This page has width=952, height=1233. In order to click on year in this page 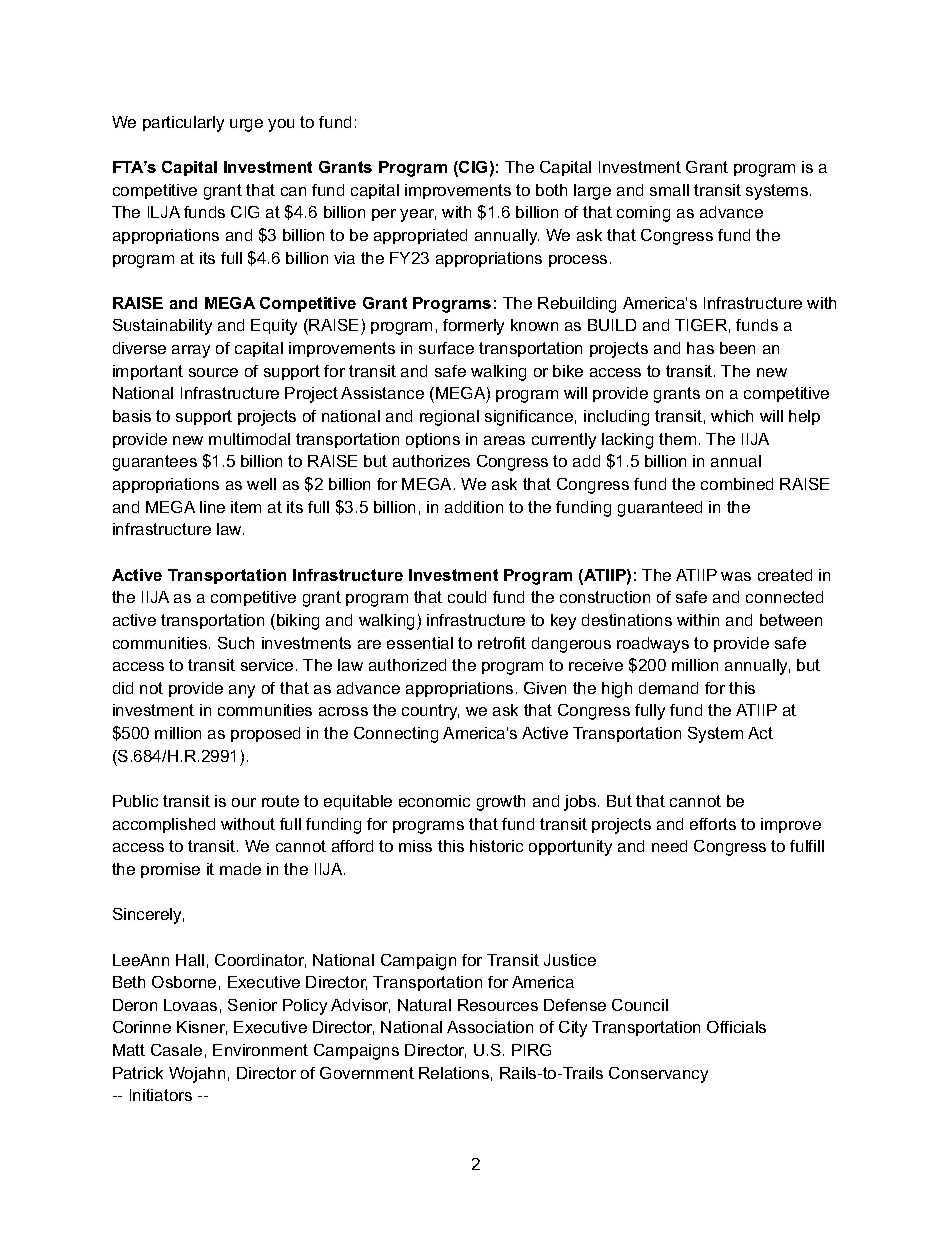, I will do `click(418, 215)`.
